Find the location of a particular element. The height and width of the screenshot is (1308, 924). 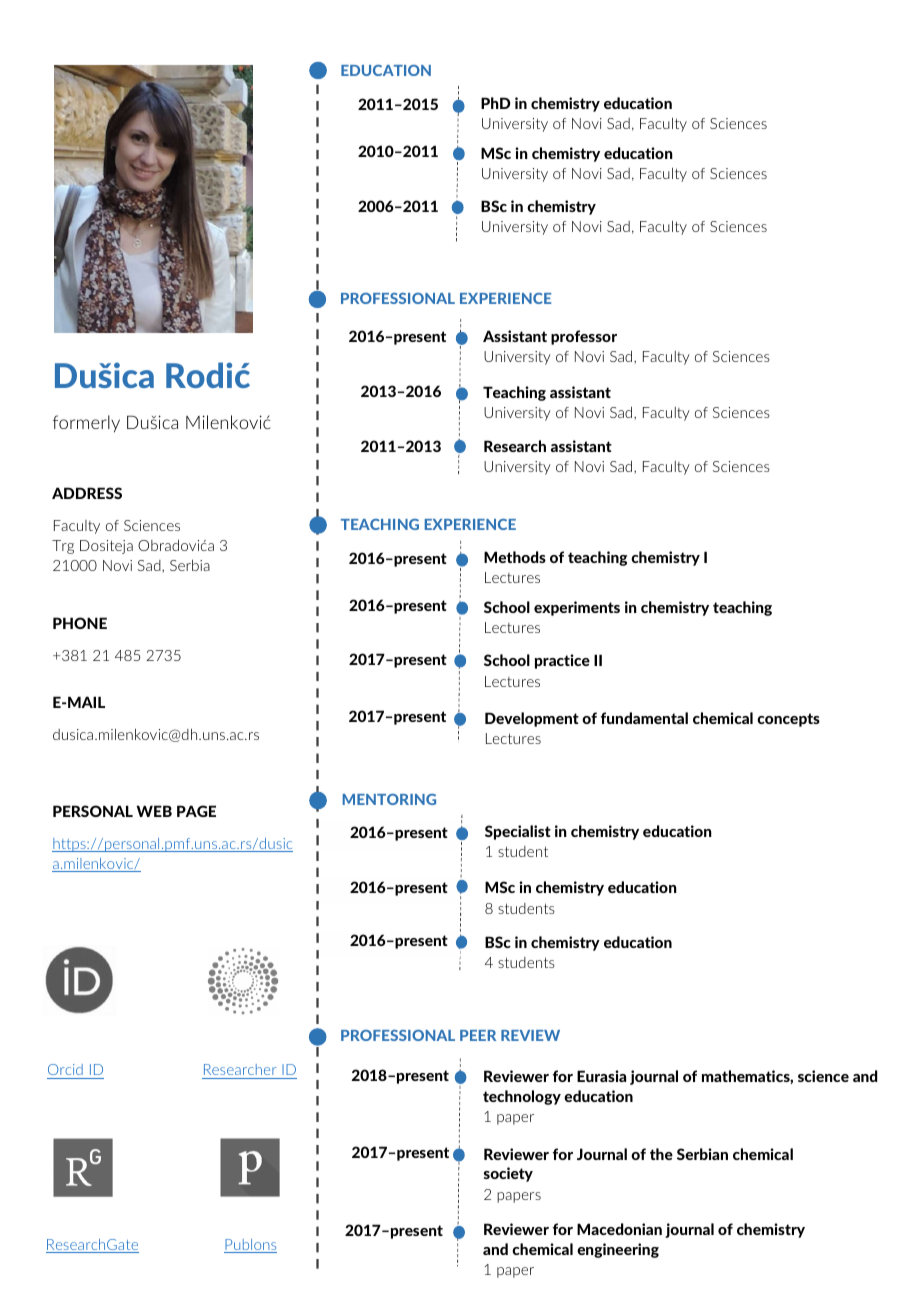

practice is located at coordinates (562, 661).
